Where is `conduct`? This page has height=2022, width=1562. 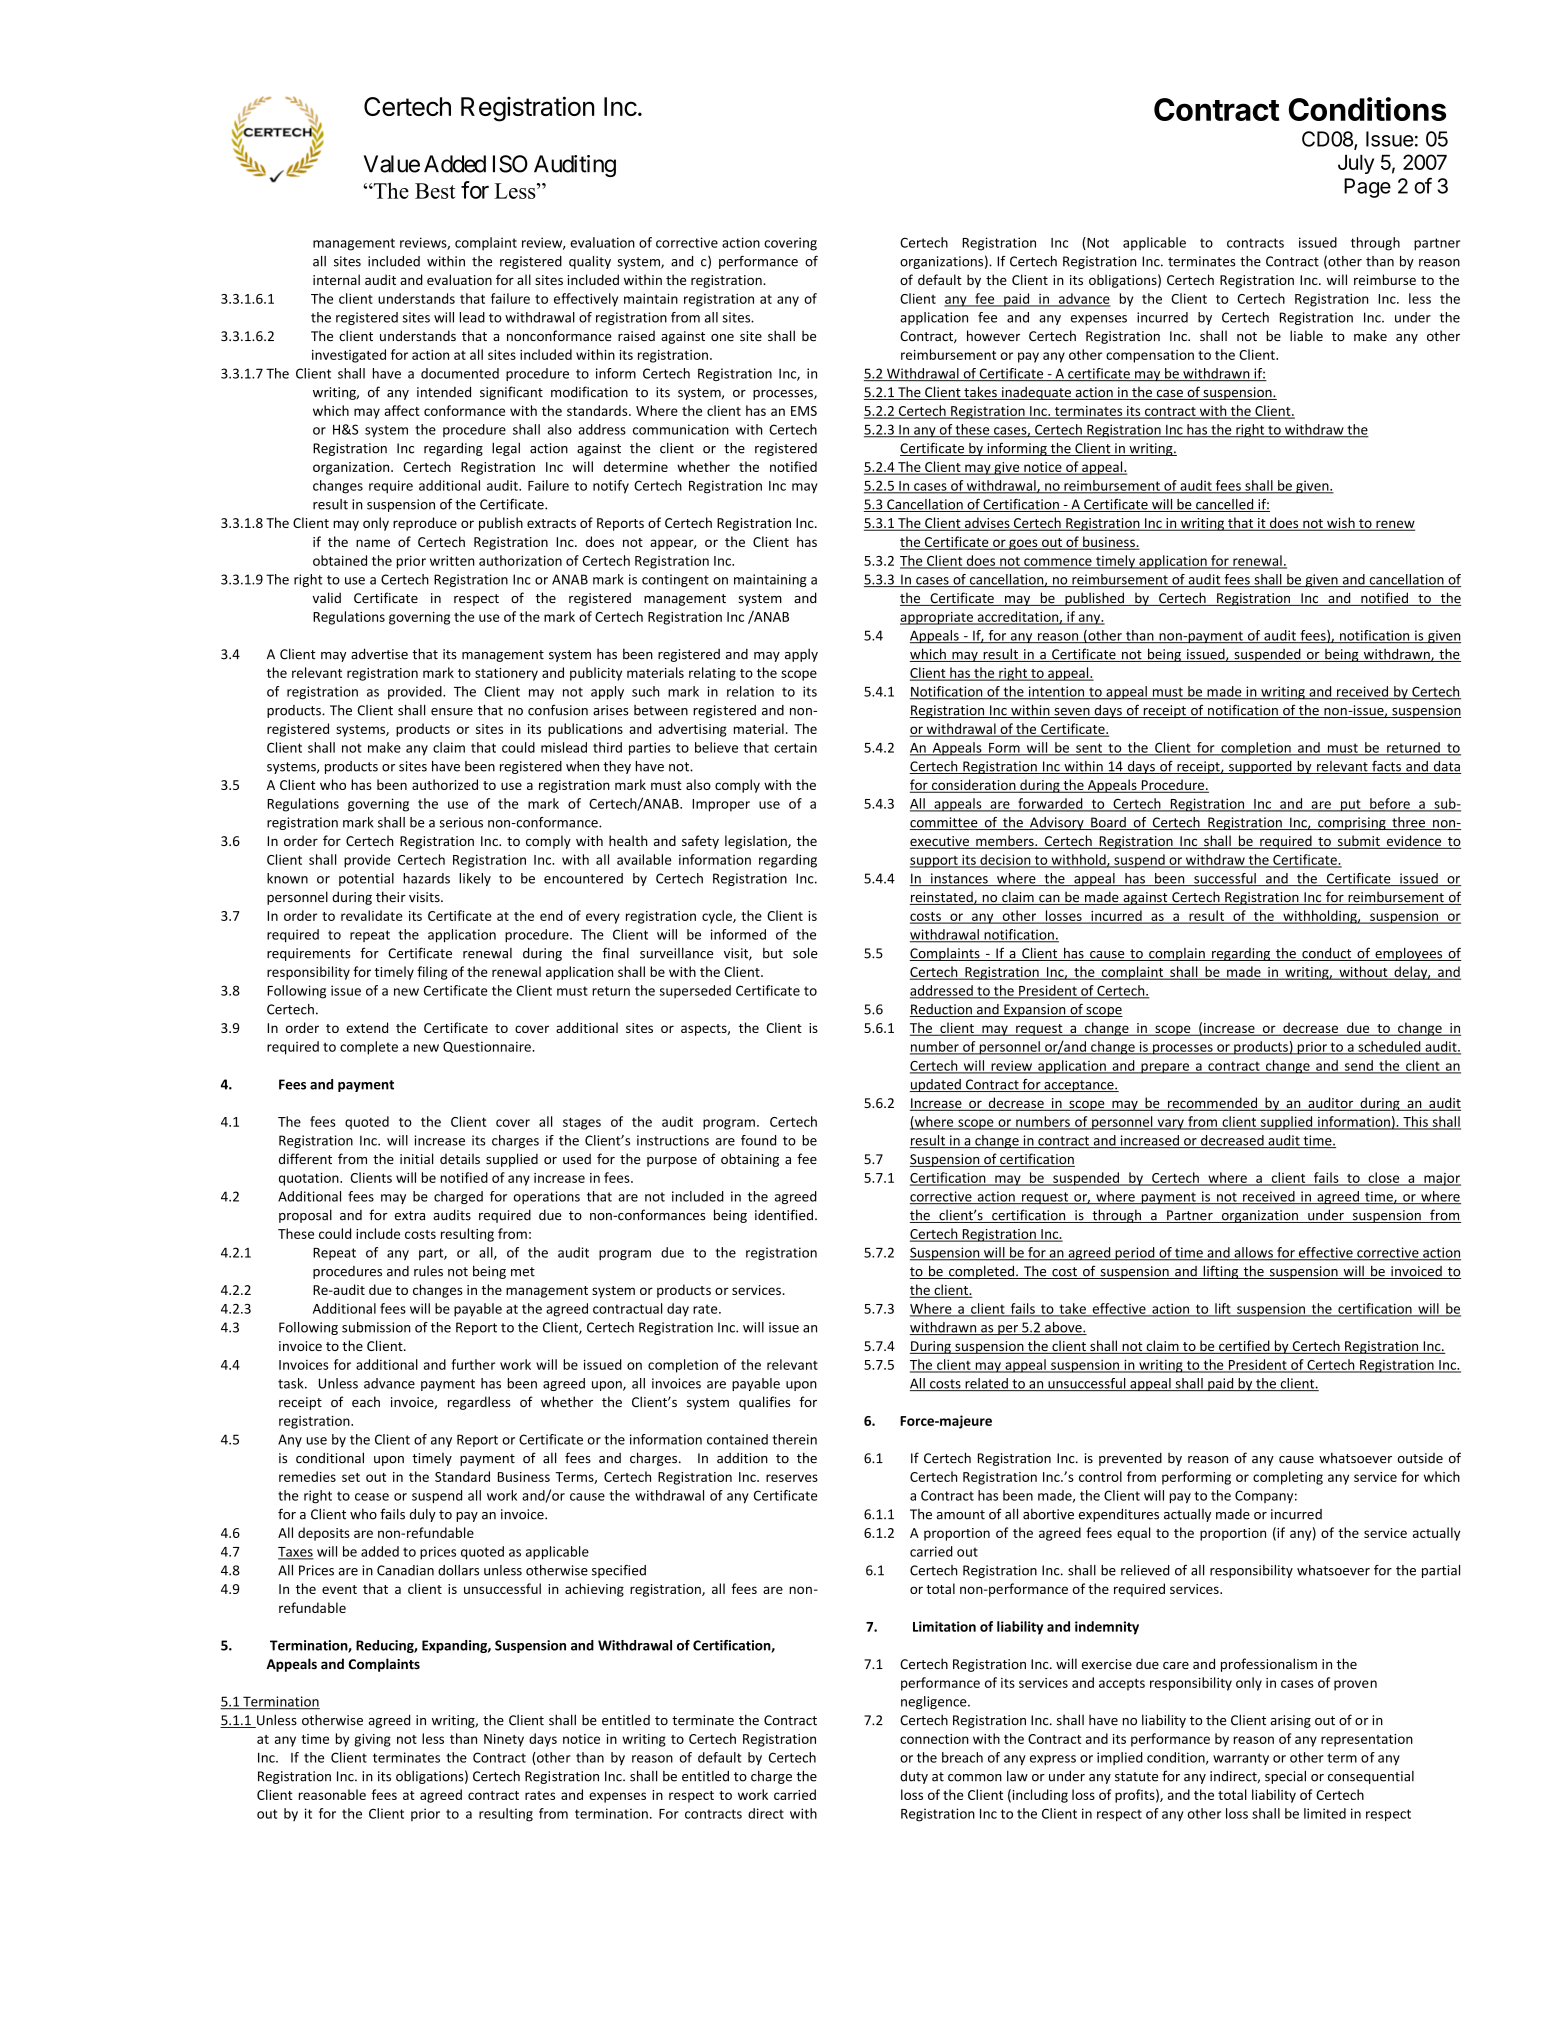 conduct is located at coordinates (1327, 954).
